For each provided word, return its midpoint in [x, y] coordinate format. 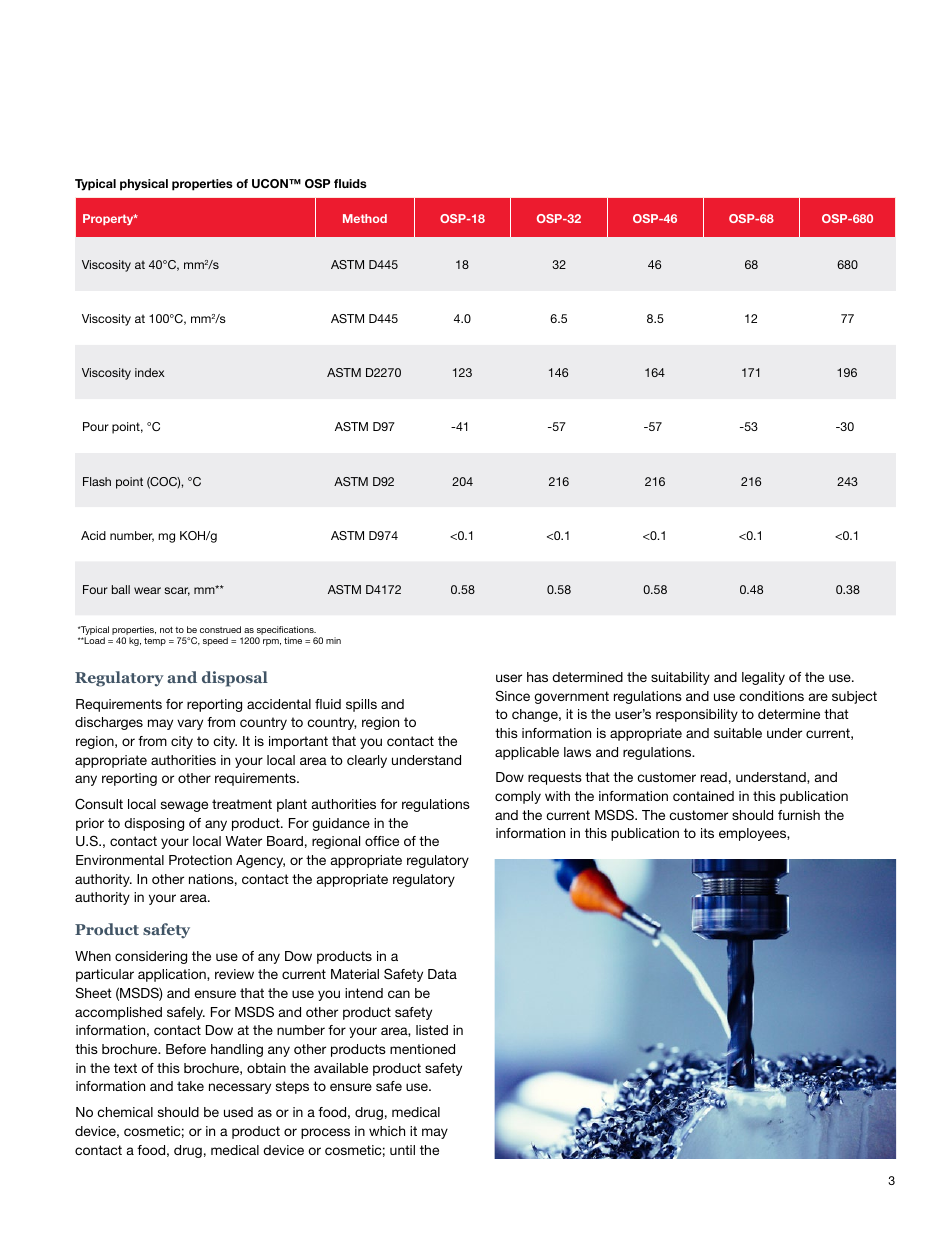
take [190, 1086]
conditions [771, 696]
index [150, 372]
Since [513, 695]
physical [144, 185]
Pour [96, 426]
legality [763, 678]
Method [365, 218]
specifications [286, 632]
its [707, 833]
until [402, 1150]
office [382, 841]
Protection [200, 860]
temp [155, 641]
